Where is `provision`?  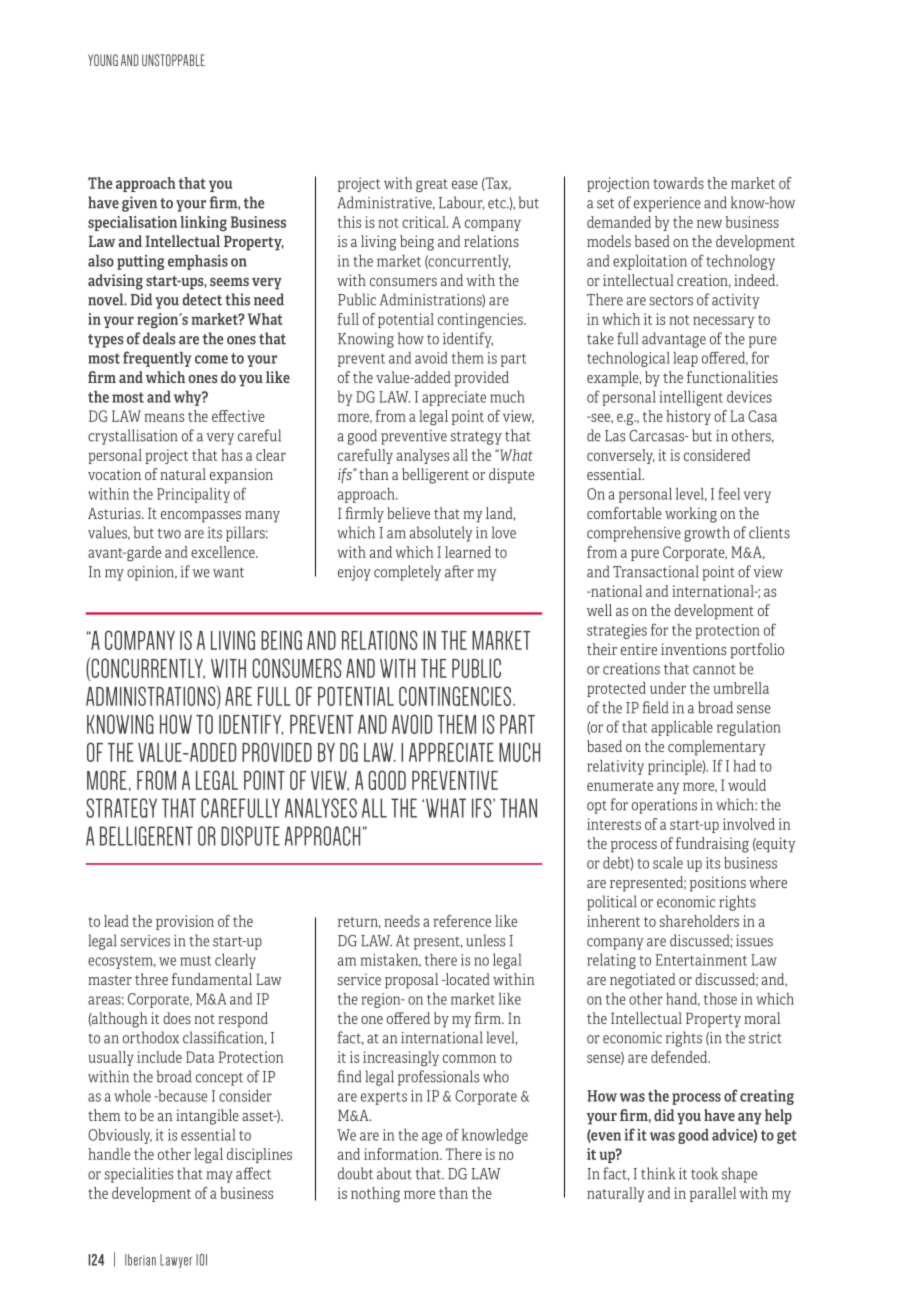
provision is located at coordinates (185, 922).
